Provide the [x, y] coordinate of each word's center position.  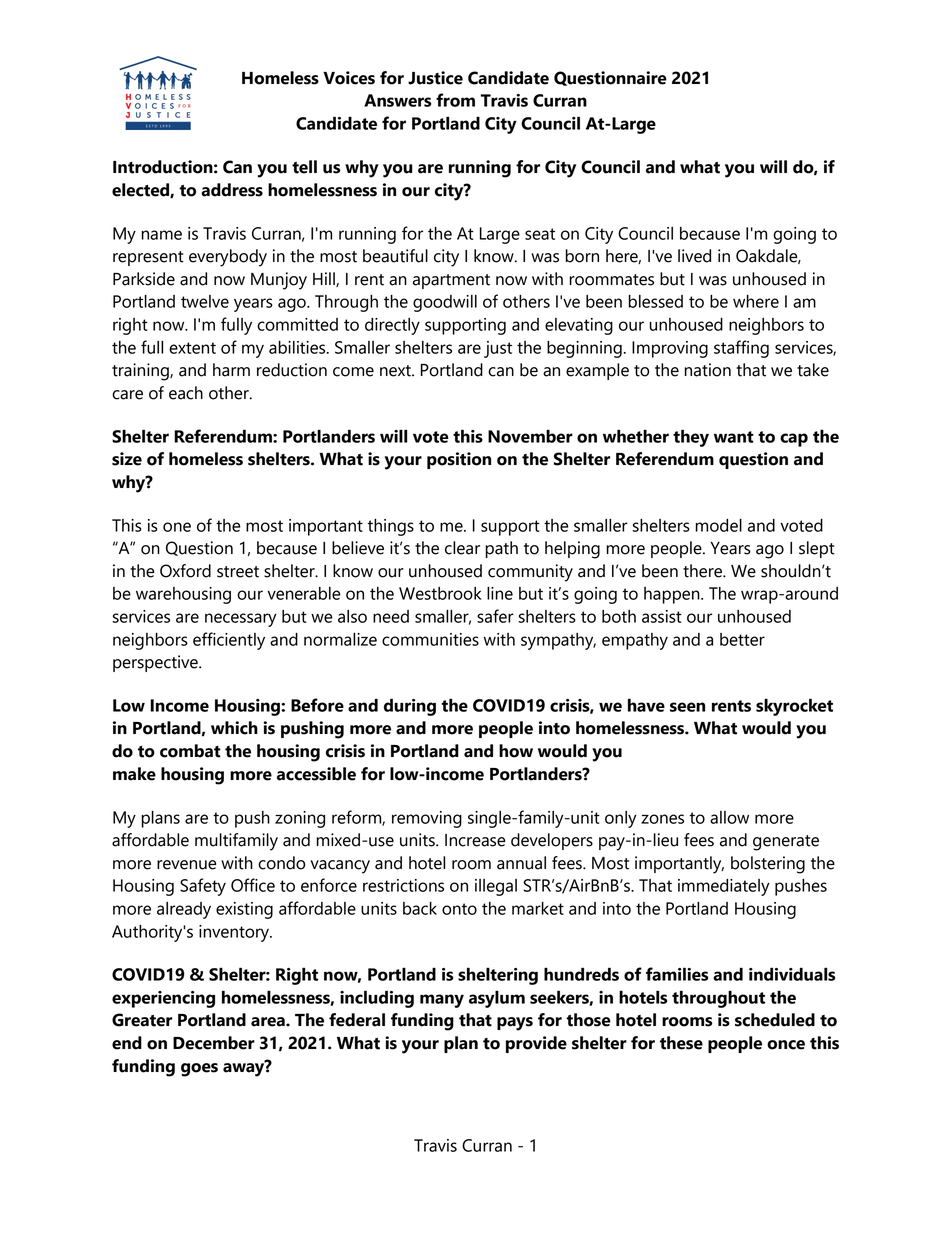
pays [515, 1024]
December [214, 1043]
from [455, 100]
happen [673, 595]
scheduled [775, 1020]
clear [462, 548]
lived [694, 256]
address [232, 190]
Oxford [185, 571]
